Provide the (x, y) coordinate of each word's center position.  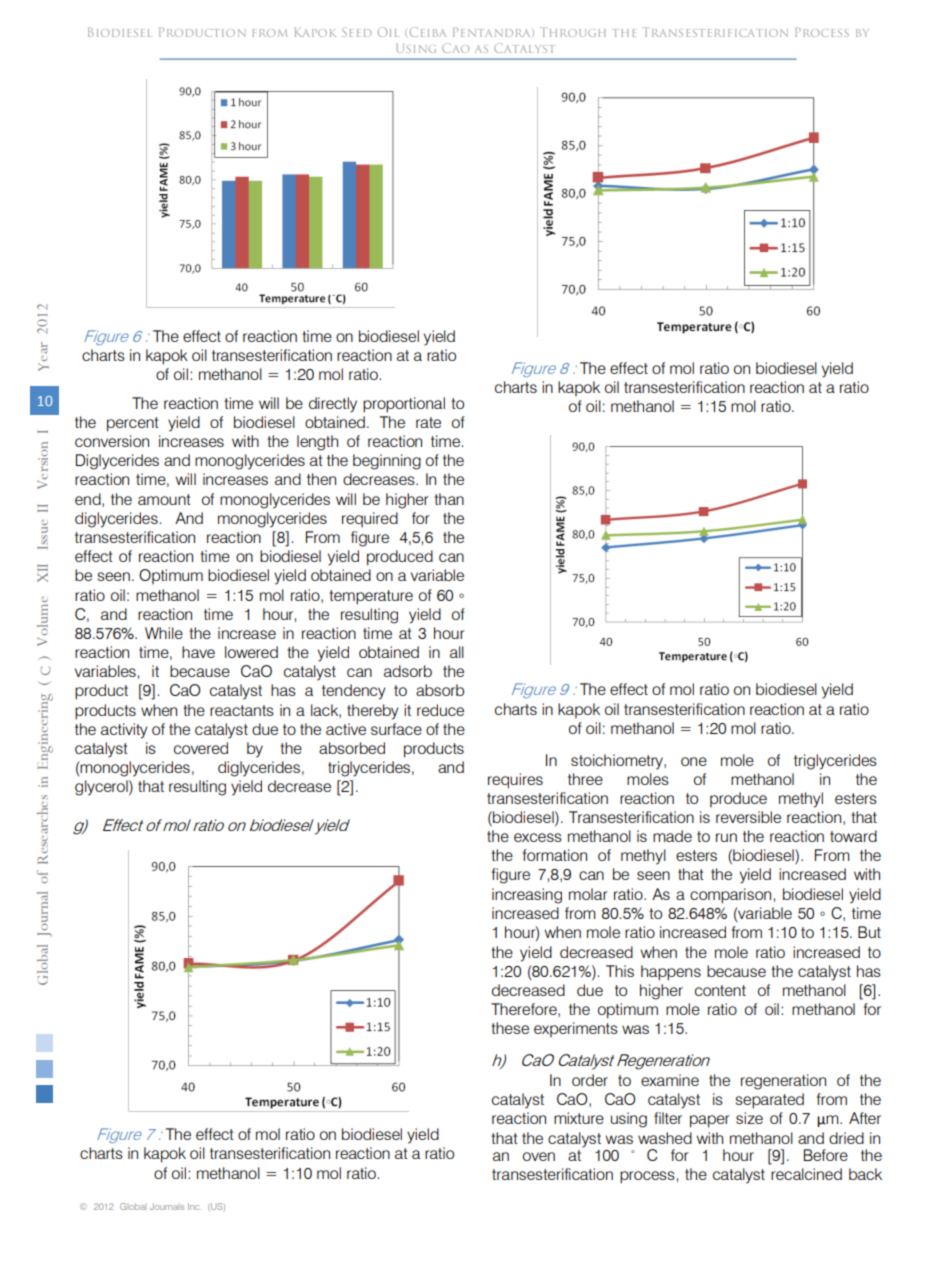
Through (573, 32)
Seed (356, 32)
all (457, 652)
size (749, 1118)
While (164, 633)
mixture (579, 1118)
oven (539, 1156)
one (694, 761)
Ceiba (428, 32)
